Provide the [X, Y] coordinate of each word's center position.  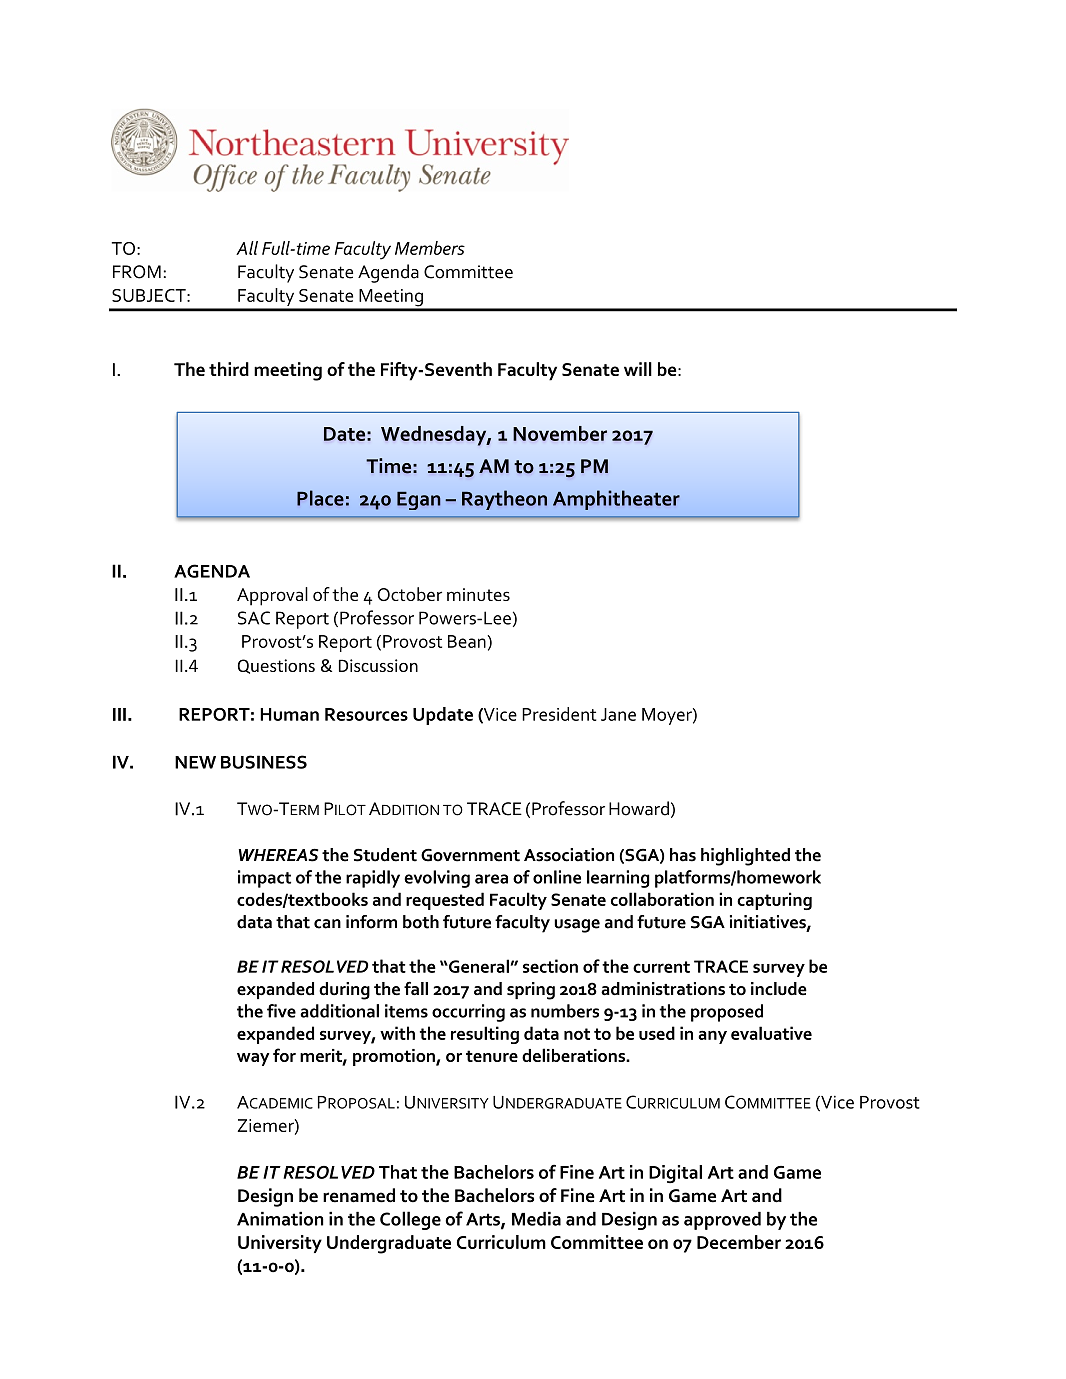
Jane [618, 714]
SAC [254, 618]
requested [445, 901]
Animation [280, 1218]
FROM [137, 272]
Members [430, 248]
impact [264, 879]
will [638, 369]
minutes [478, 594]
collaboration [662, 899]
